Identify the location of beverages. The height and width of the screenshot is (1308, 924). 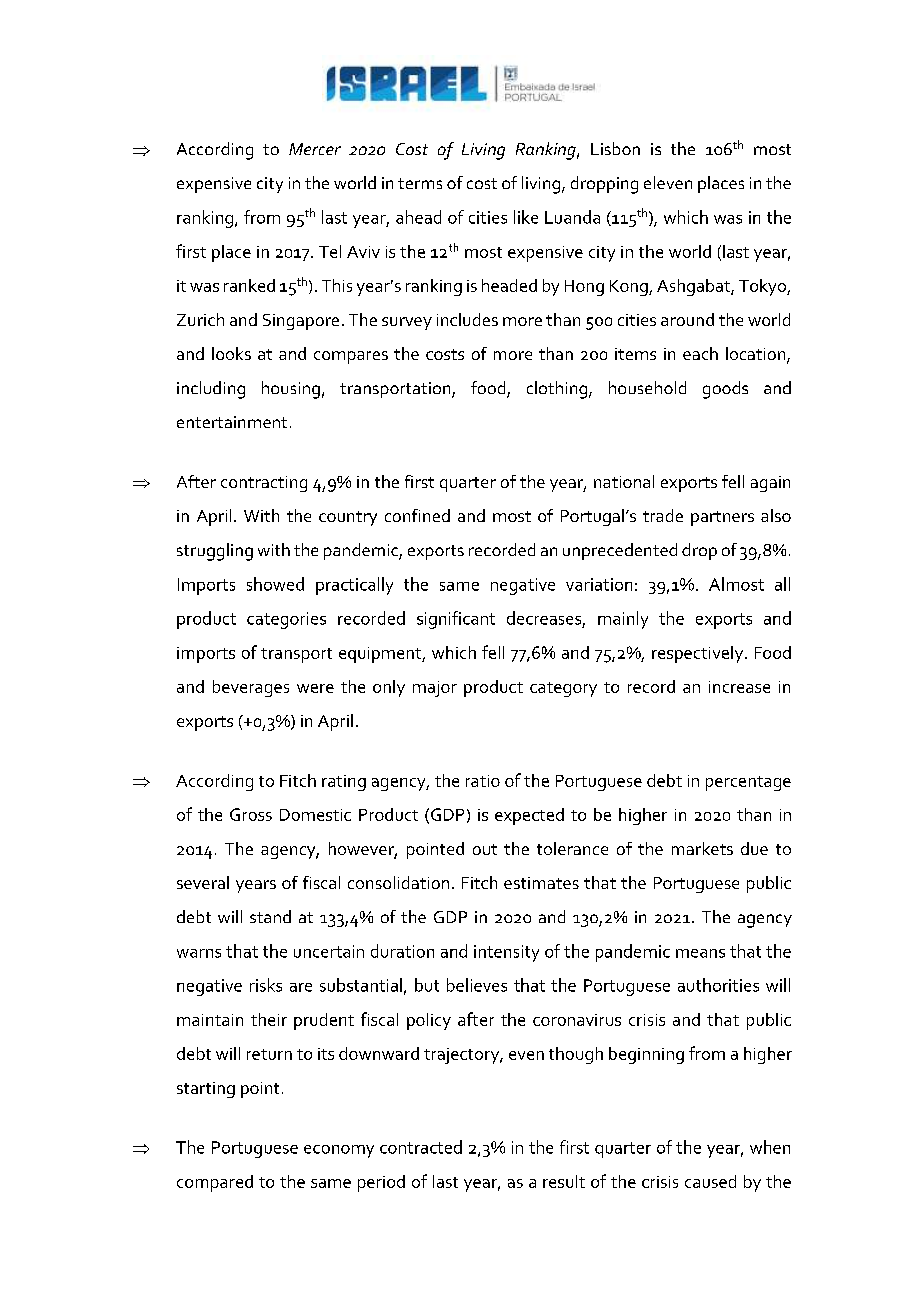
(251, 688).
